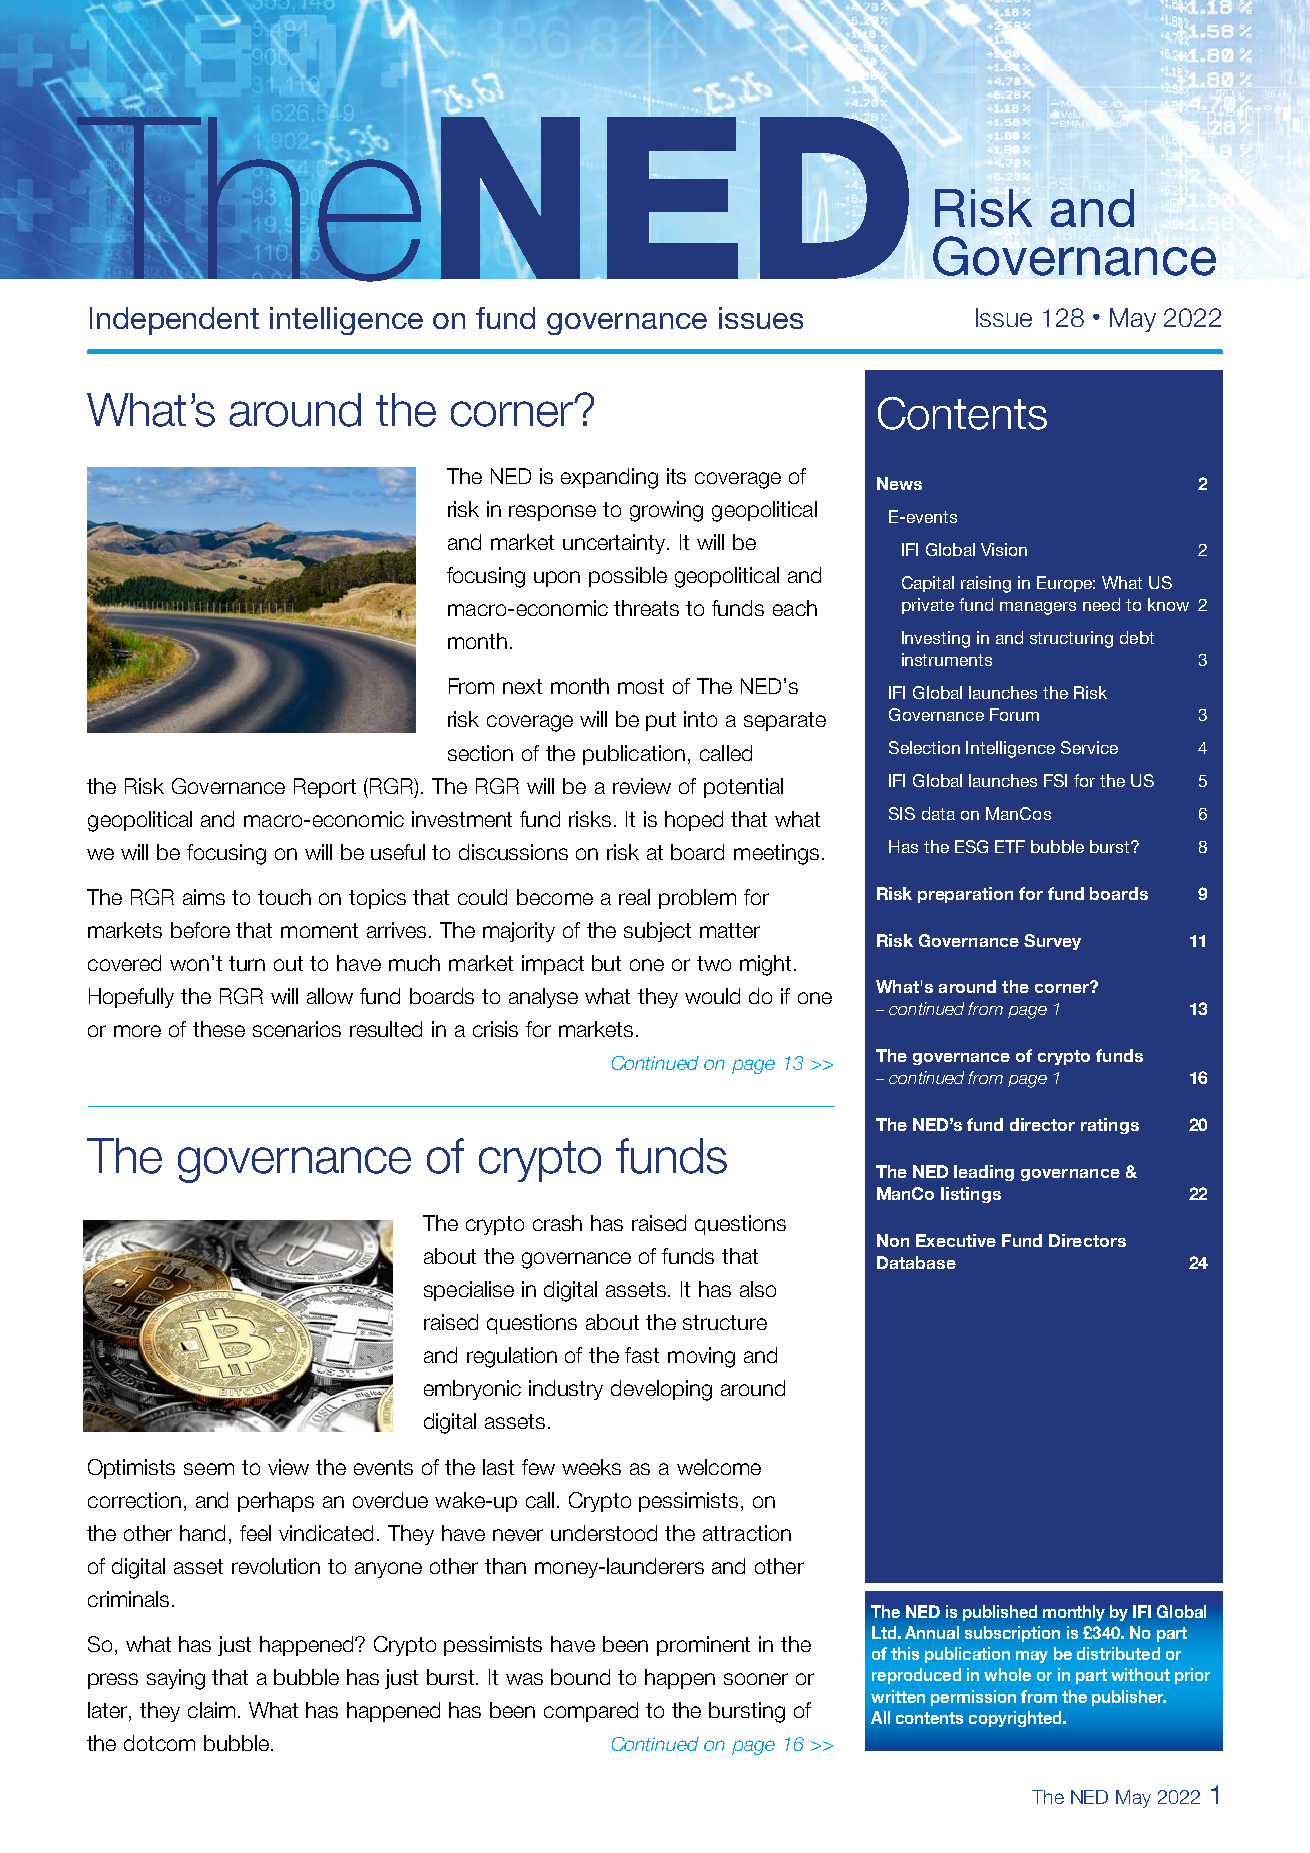  Describe the element at coordinates (174, 321) in the document. I see `Independent` at that location.
